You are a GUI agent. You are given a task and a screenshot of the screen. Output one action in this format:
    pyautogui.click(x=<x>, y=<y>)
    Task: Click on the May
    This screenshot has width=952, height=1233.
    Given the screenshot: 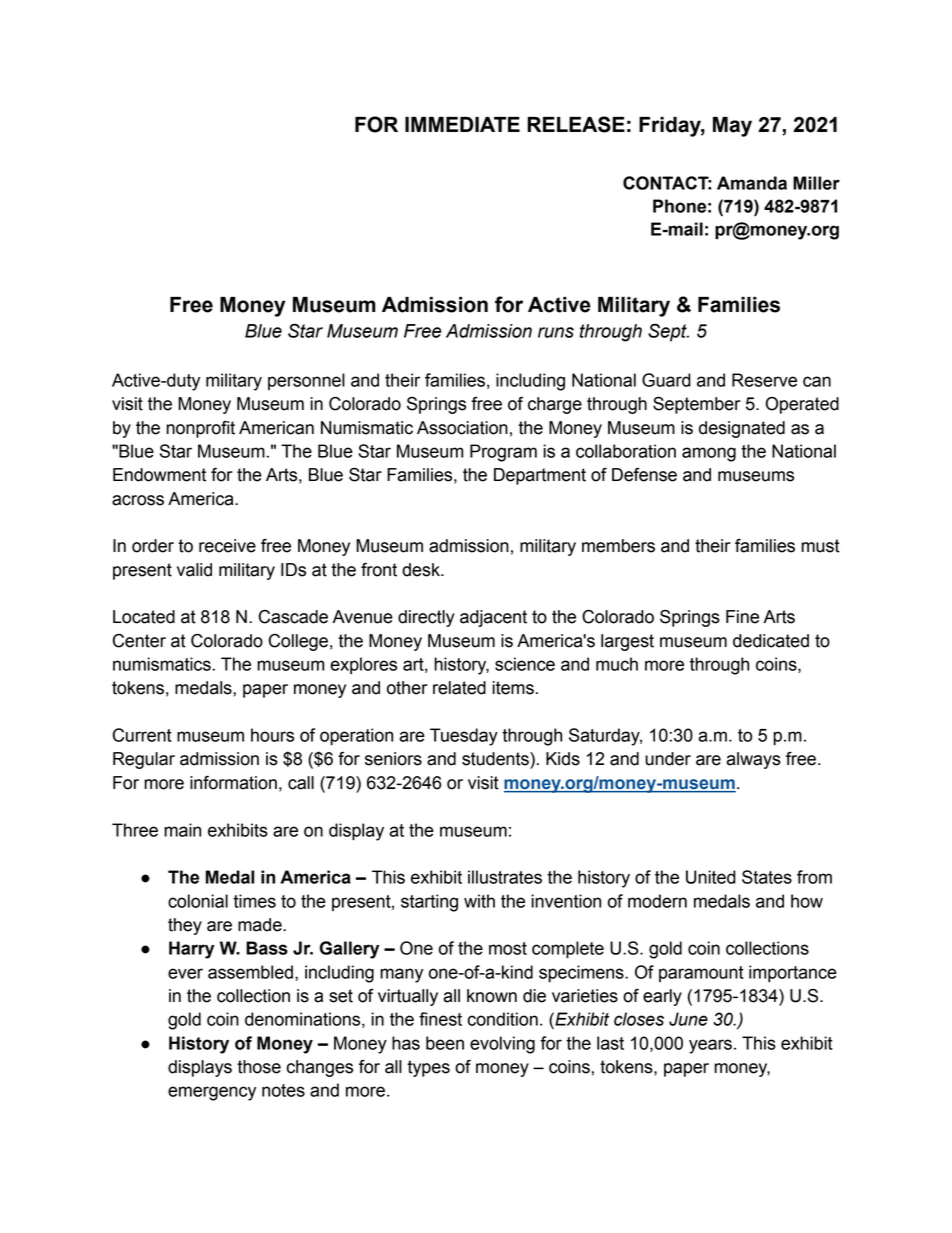 What is the action you would take?
    pyautogui.click(x=732, y=127)
